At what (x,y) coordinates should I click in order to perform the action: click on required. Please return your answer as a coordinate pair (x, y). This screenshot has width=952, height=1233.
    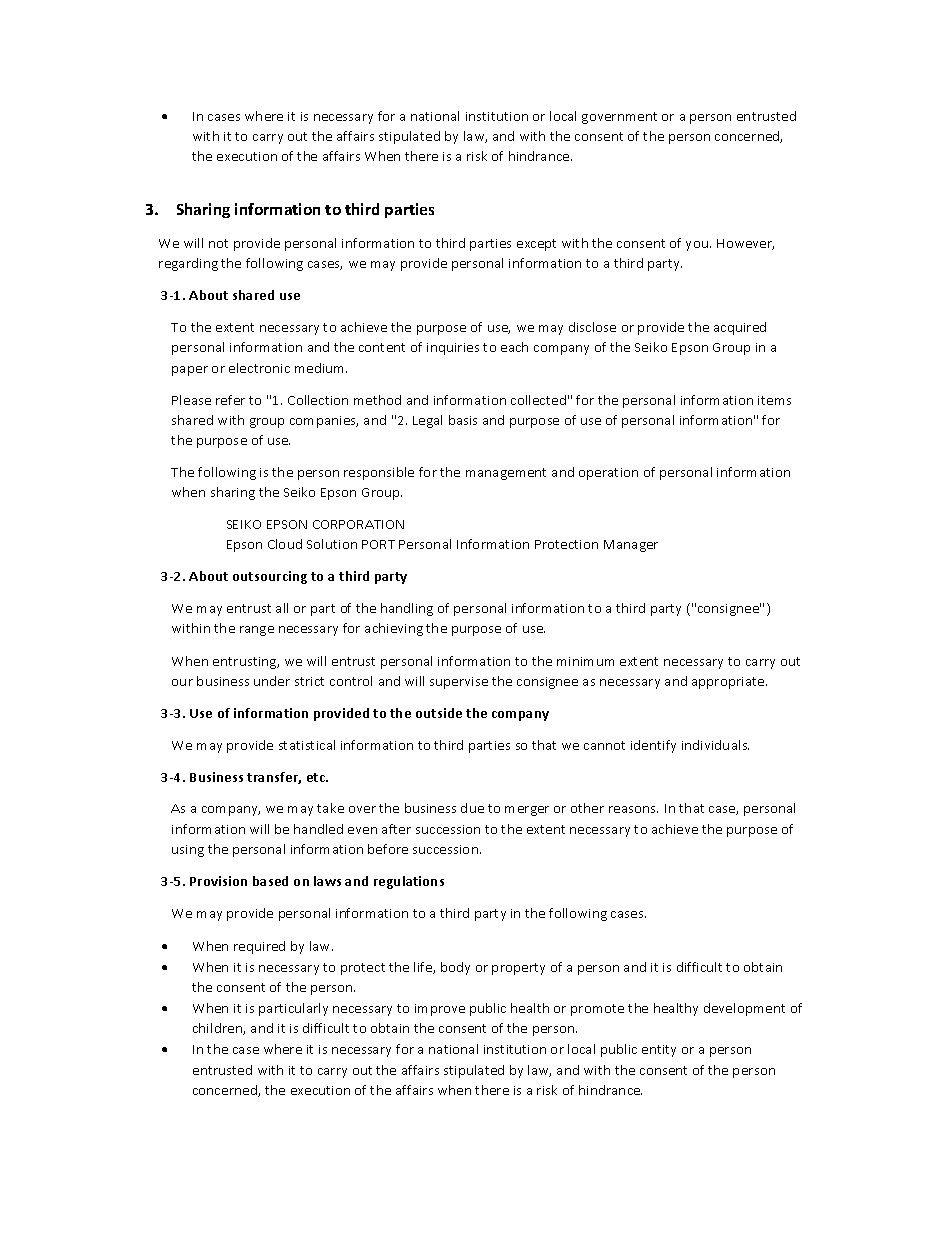
    Looking at the image, I should click on (259, 947).
